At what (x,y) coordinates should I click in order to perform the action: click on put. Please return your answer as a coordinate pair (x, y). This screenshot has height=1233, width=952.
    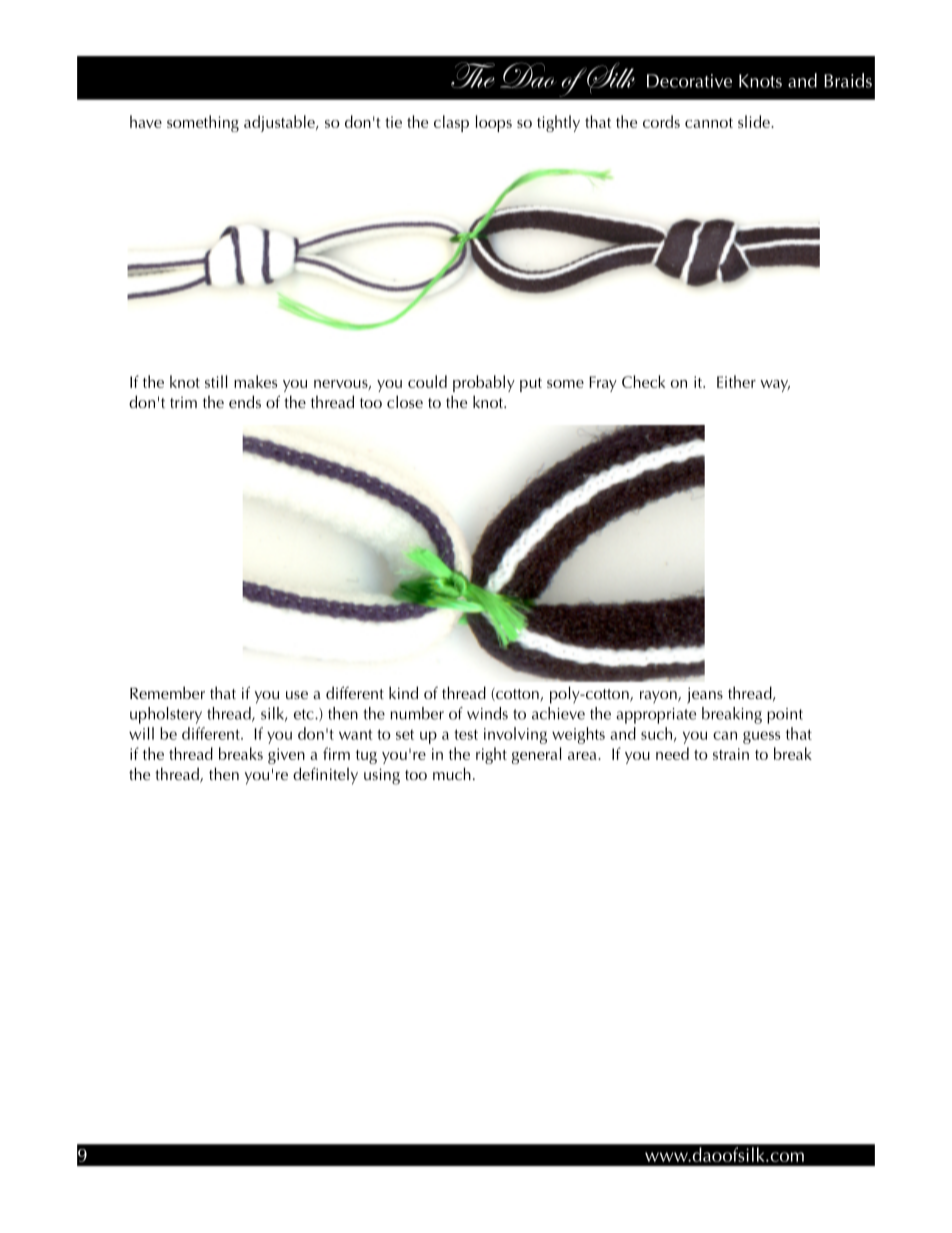
    Looking at the image, I should click on (531, 385).
